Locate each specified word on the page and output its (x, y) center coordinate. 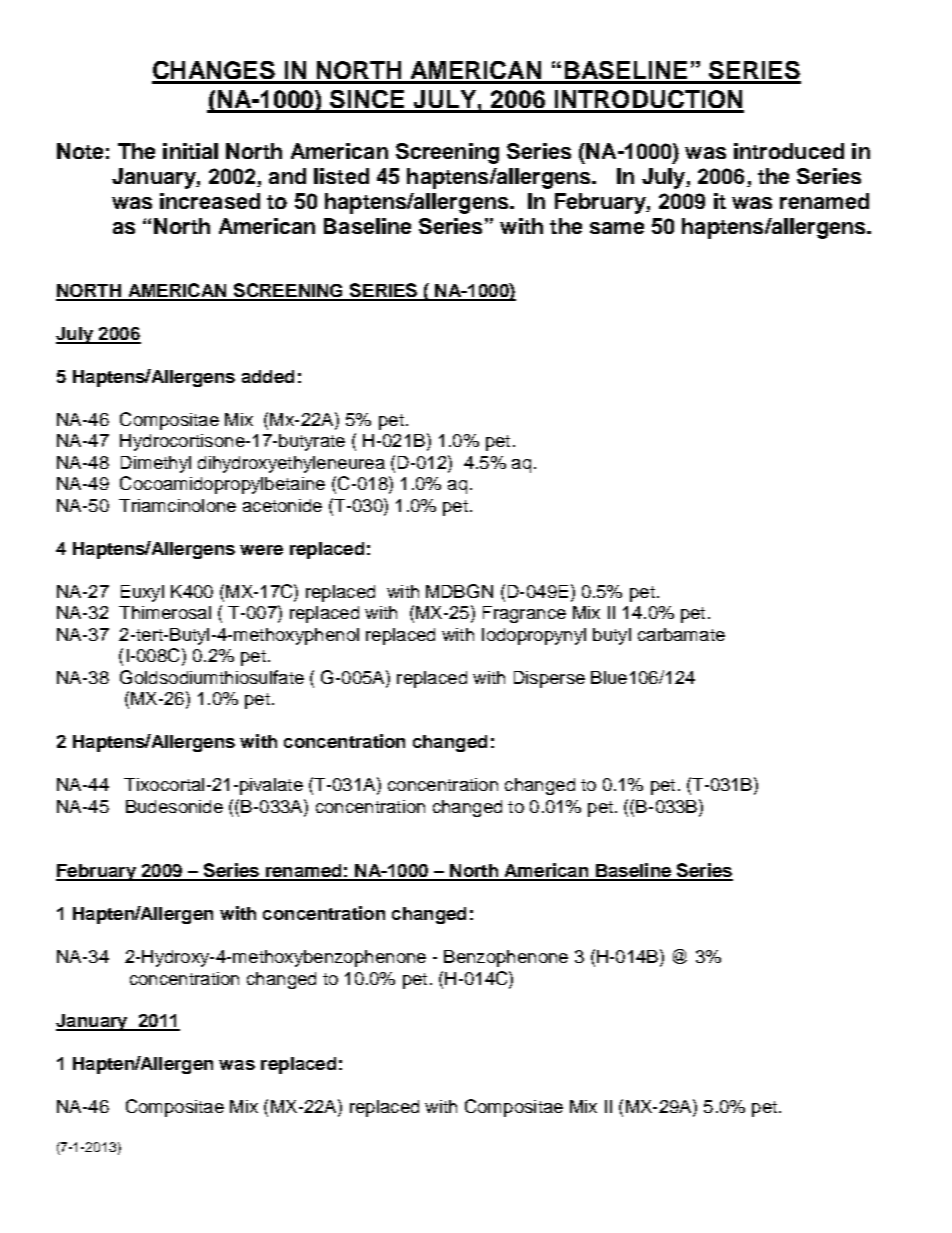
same (617, 228)
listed (341, 176)
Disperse (549, 679)
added (268, 376)
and (287, 176)
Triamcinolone (177, 505)
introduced (789, 151)
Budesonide (174, 806)
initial (190, 151)
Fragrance (524, 614)
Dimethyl (156, 464)
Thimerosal (165, 612)
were (261, 550)
